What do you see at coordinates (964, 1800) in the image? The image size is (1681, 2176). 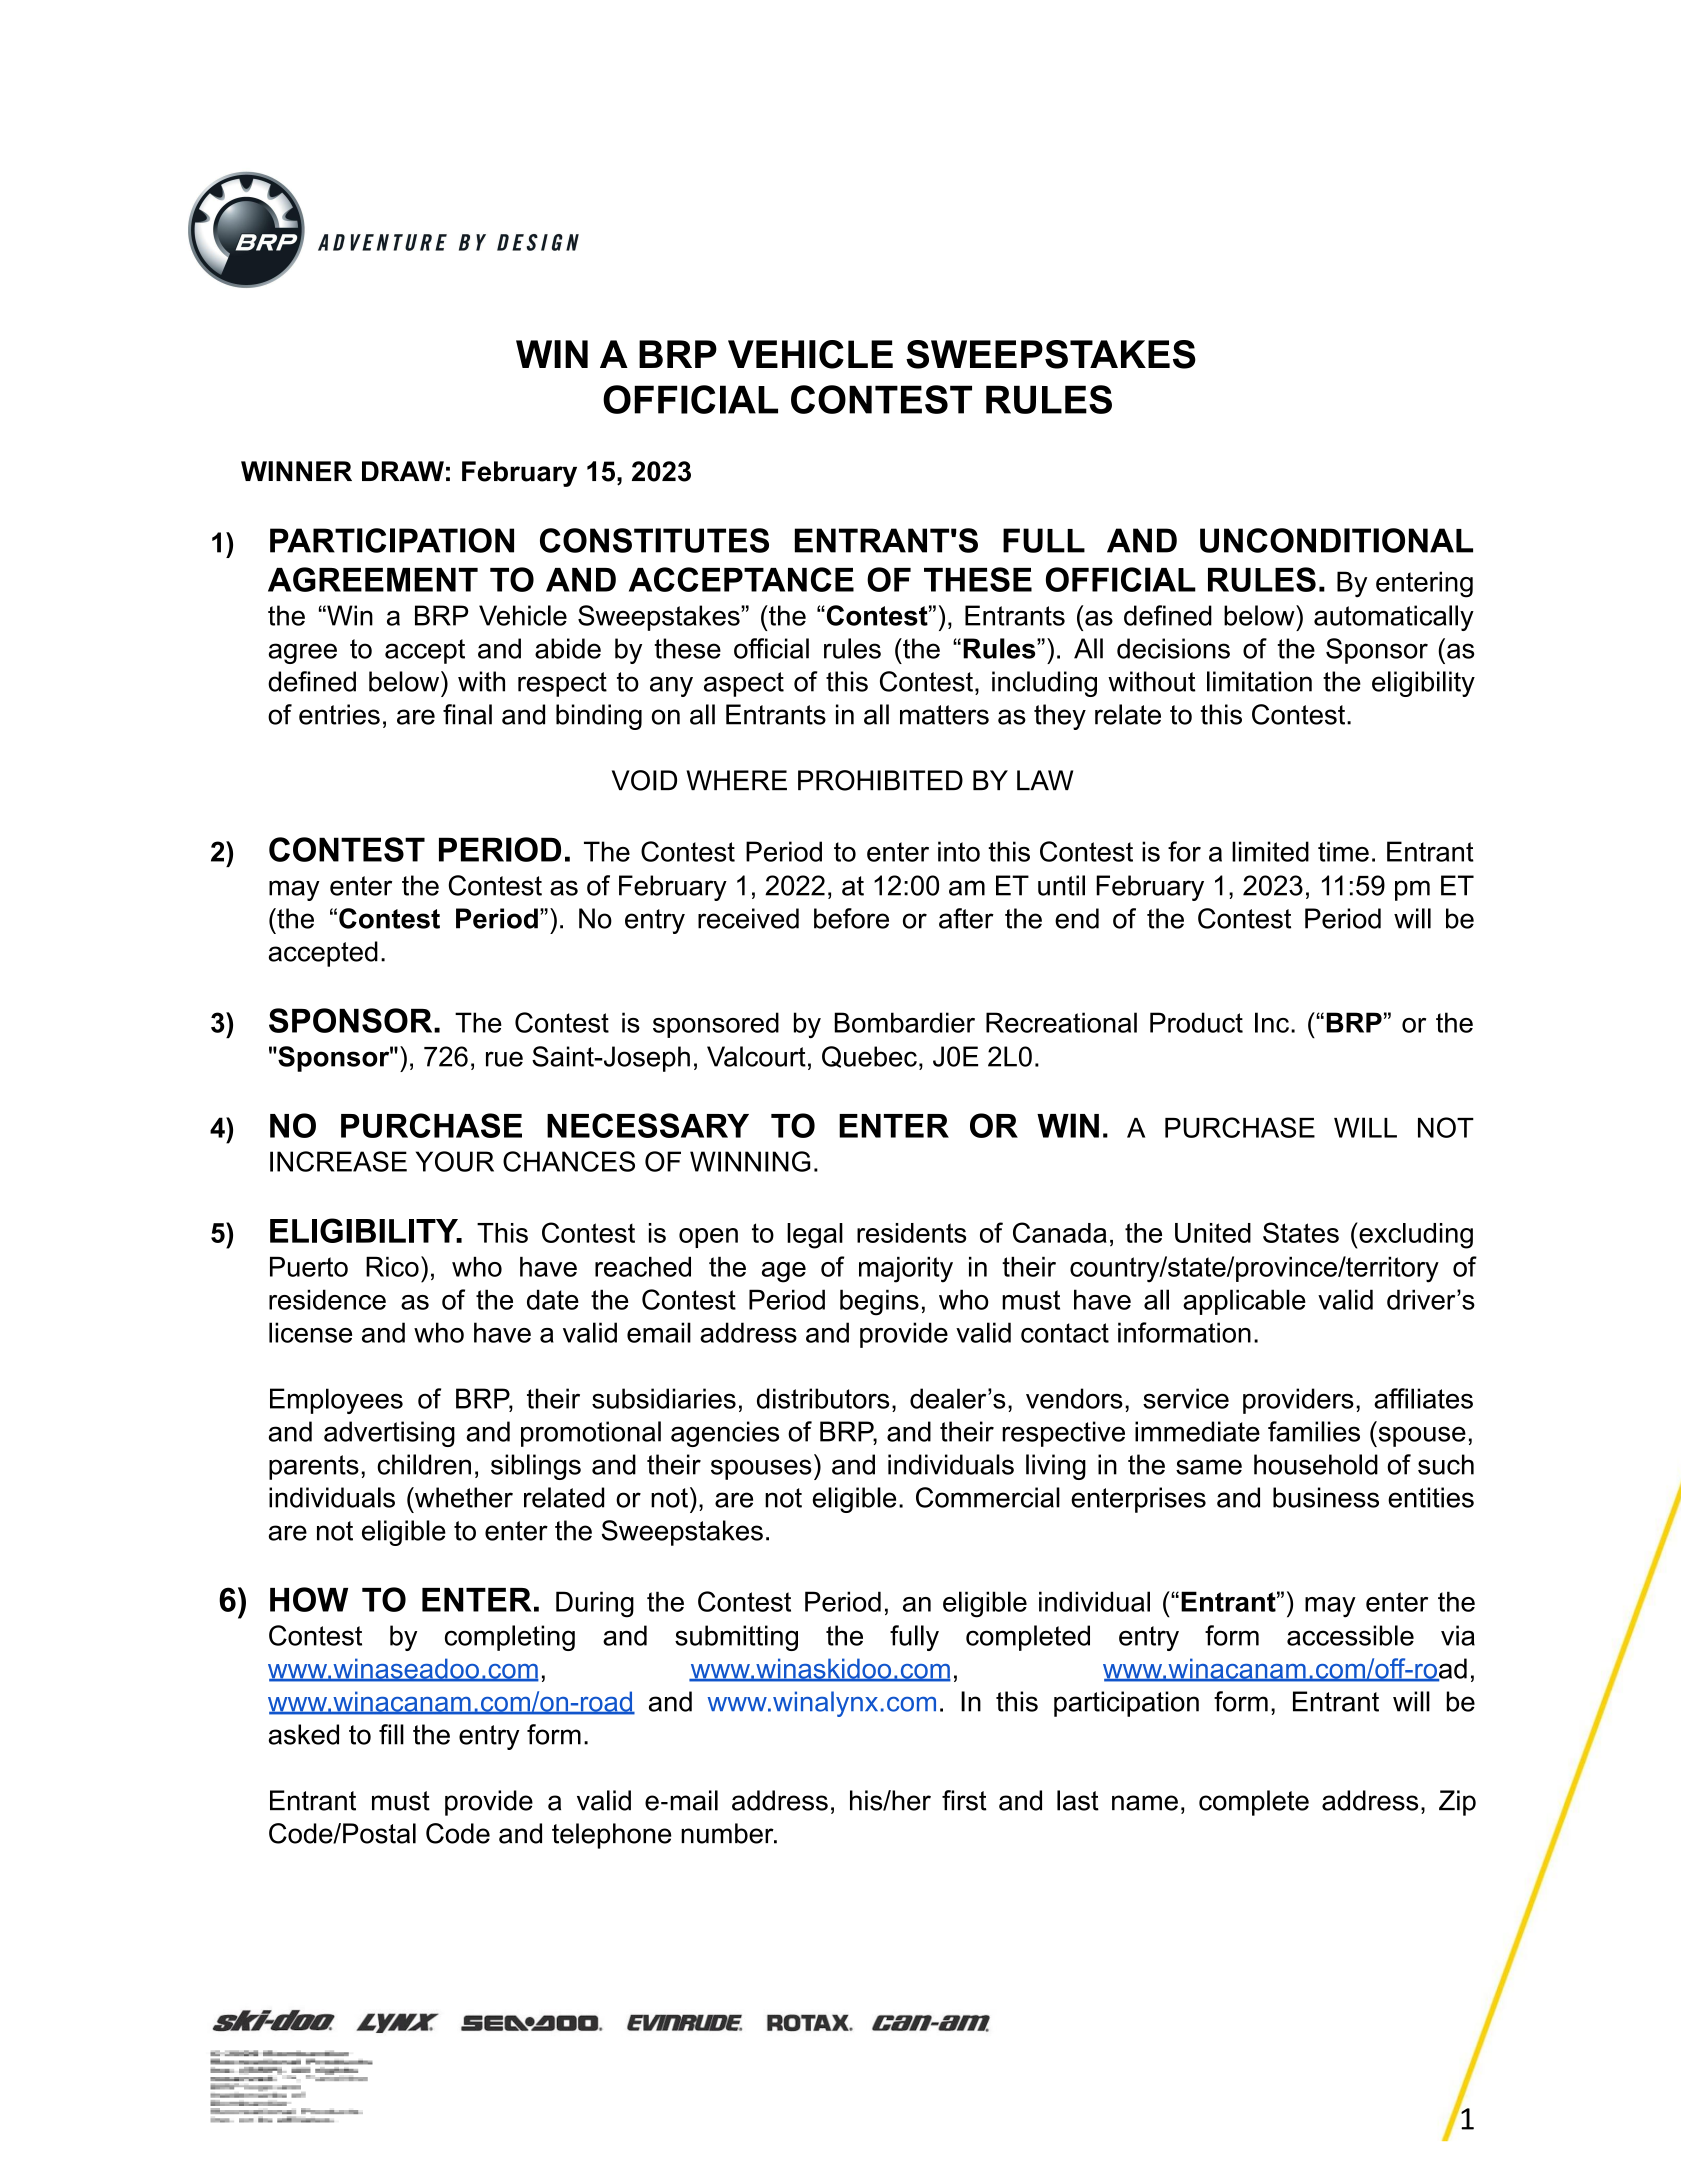 I see `first` at bounding box center [964, 1800].
